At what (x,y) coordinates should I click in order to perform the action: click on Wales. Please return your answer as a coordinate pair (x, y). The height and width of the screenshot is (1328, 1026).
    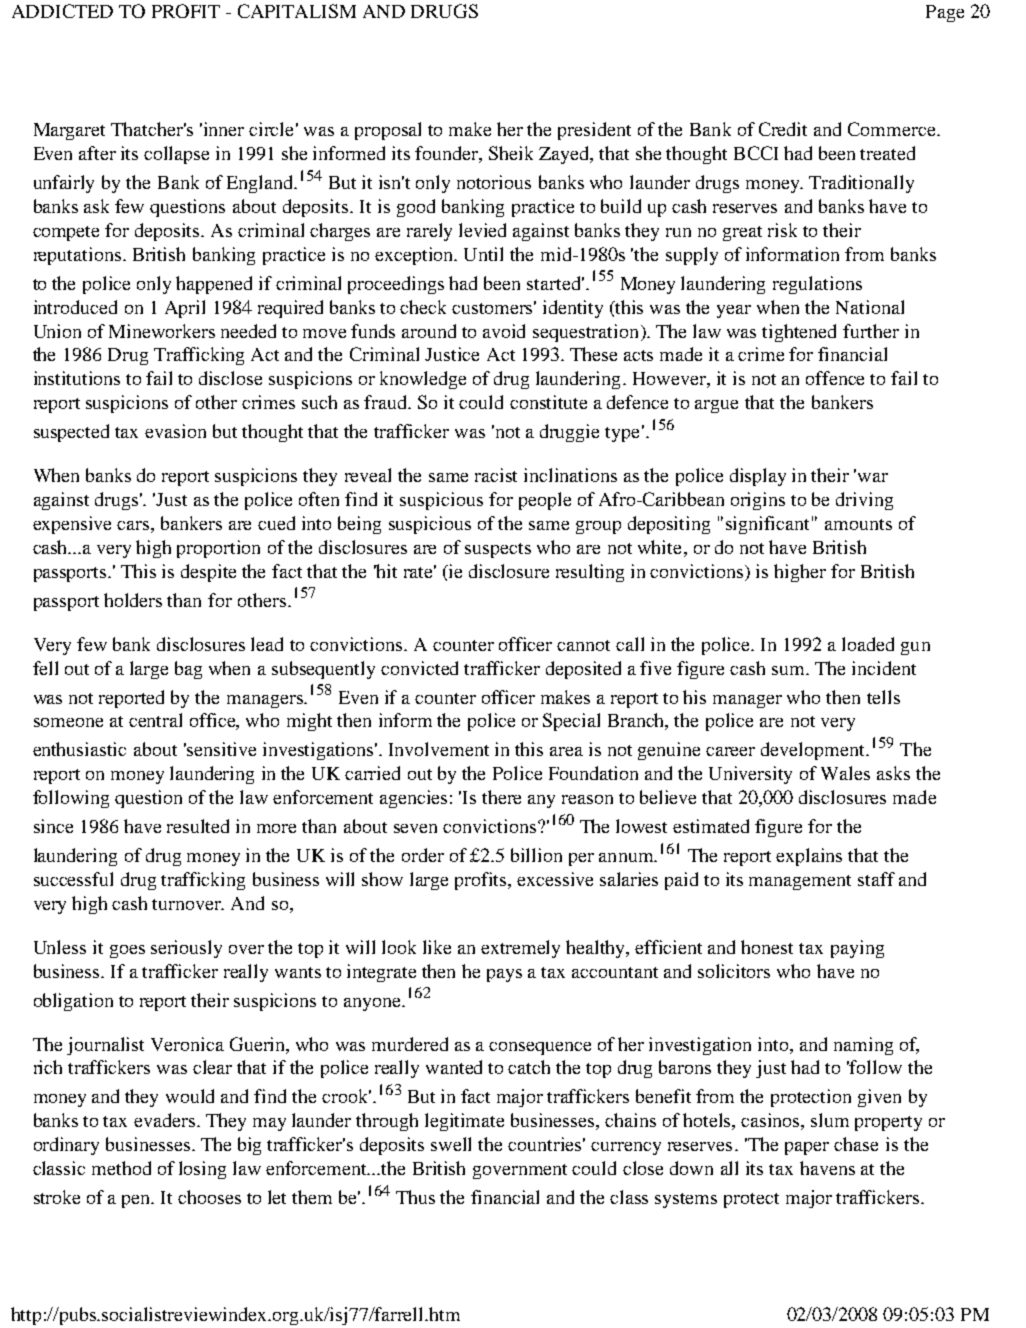
    Looking at the image, I should click on (845, 773).
